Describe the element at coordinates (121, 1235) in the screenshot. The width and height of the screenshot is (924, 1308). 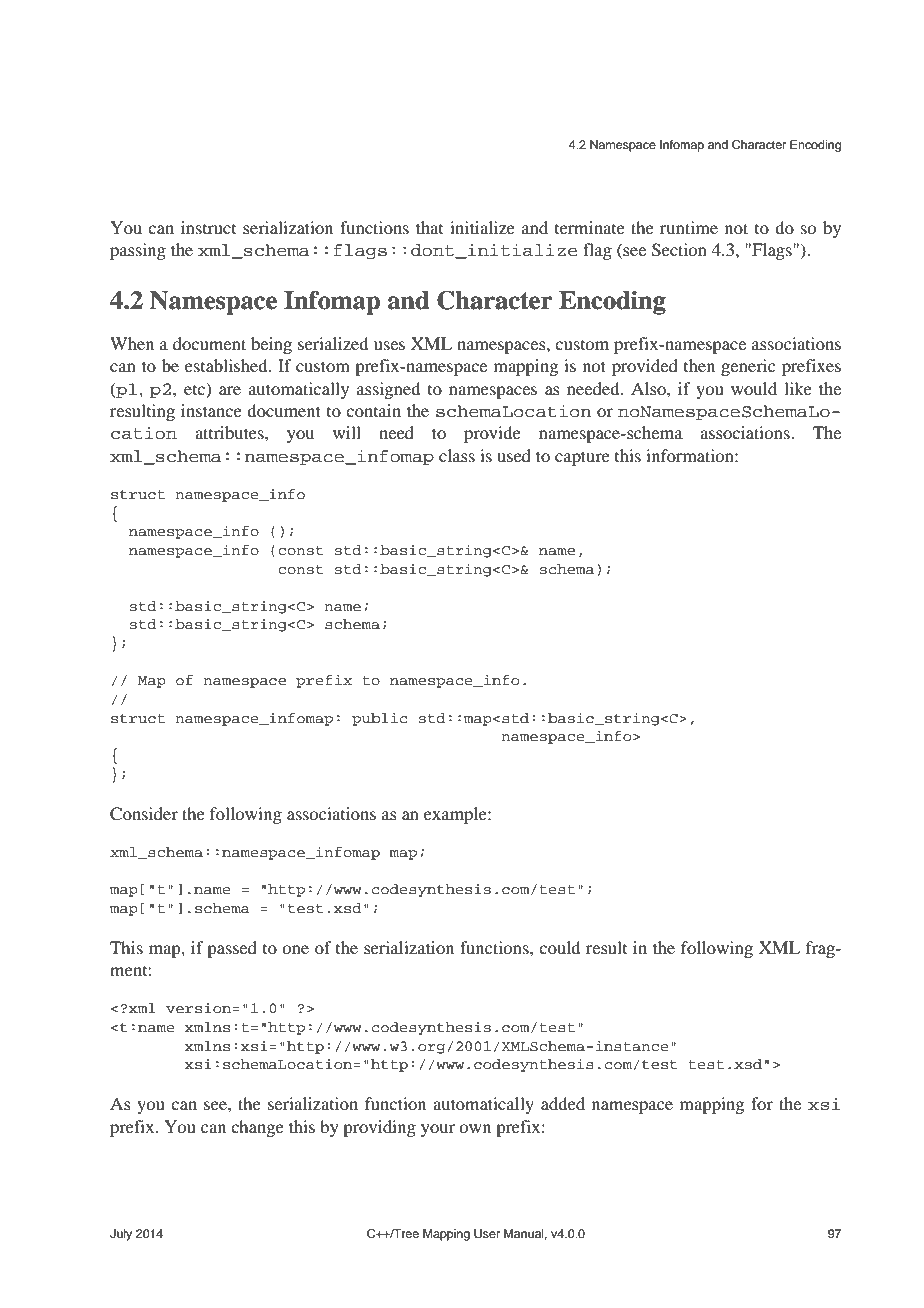
I see `July` at that location.
